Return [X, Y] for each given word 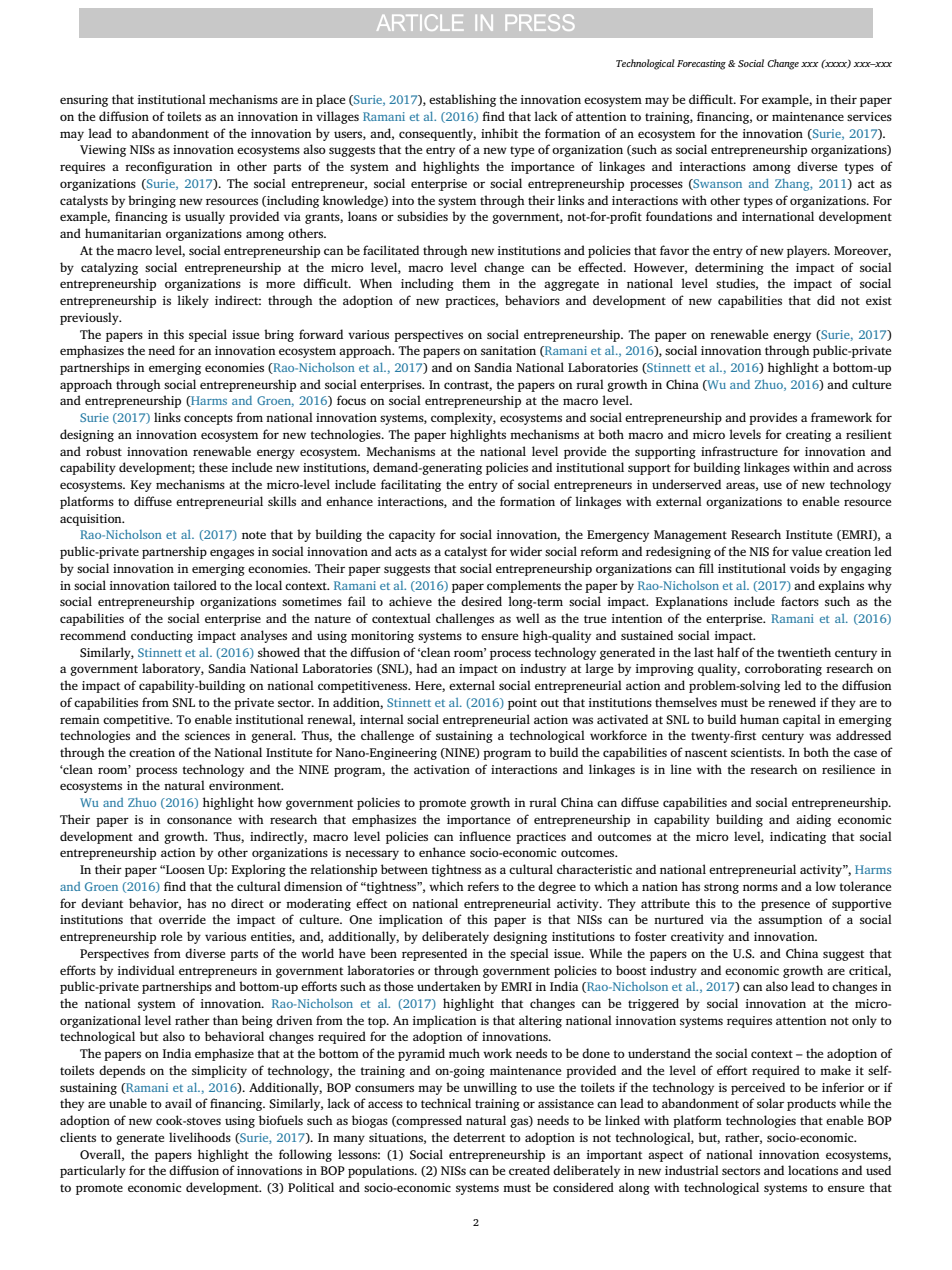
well [528, 618]
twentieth [804, 652]
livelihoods [200, 1137]
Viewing [103, 151]
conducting [162, 636]
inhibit [499, 133]
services [869, 116]
